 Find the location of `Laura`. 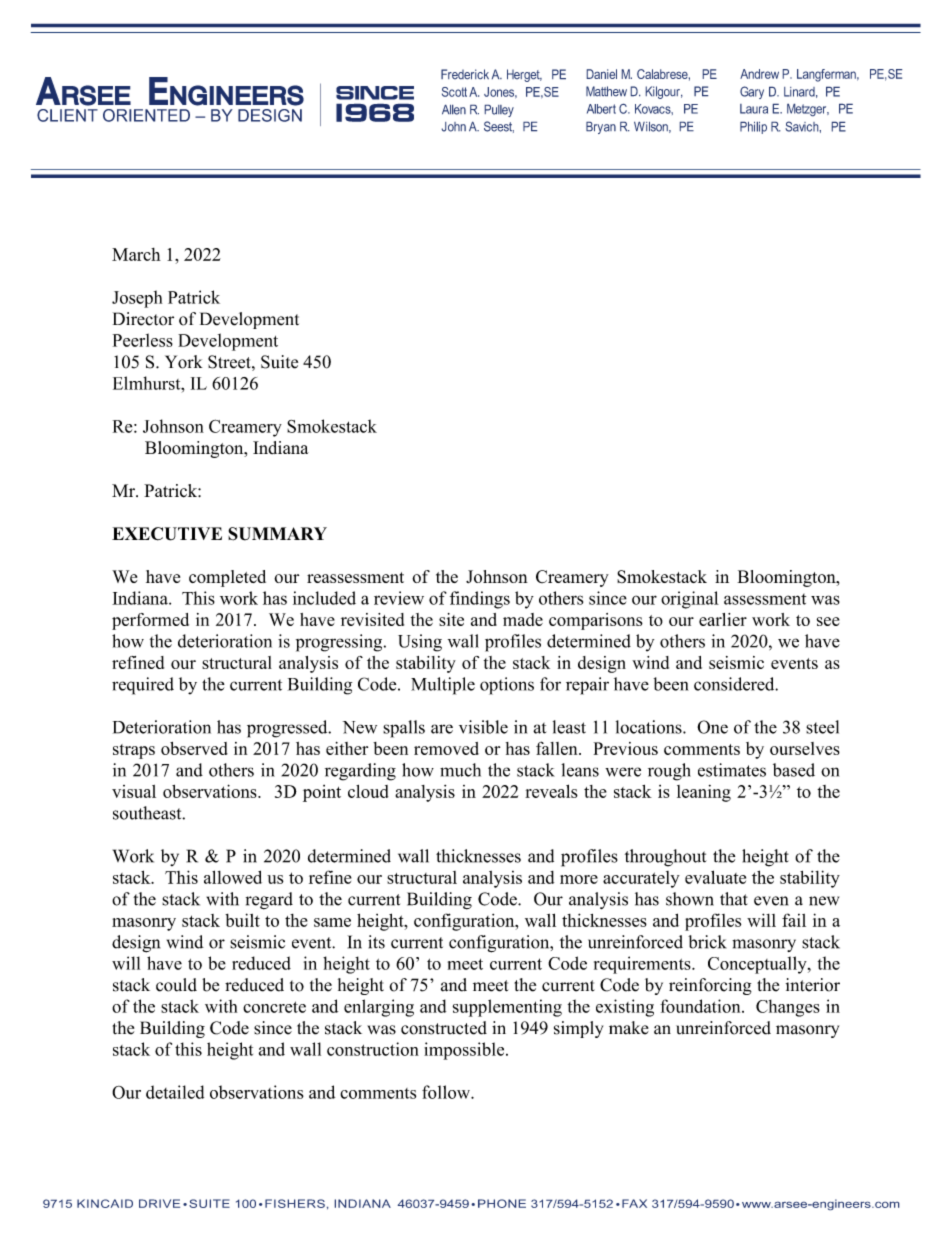

Laura is located at coordinates (754, 109).
